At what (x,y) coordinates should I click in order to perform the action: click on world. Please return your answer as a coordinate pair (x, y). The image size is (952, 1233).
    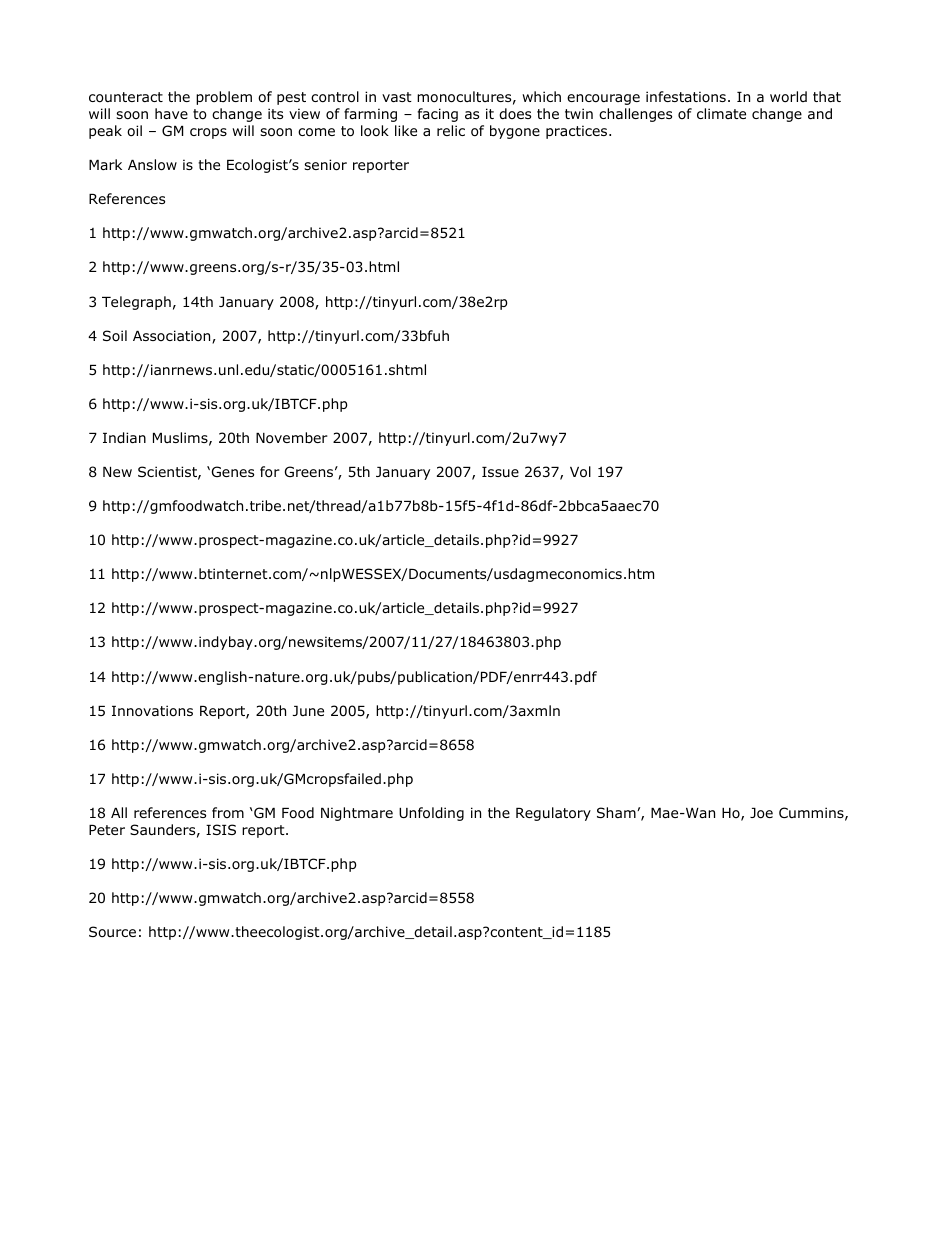
    Looking at the image, I should click on (788, 97).
